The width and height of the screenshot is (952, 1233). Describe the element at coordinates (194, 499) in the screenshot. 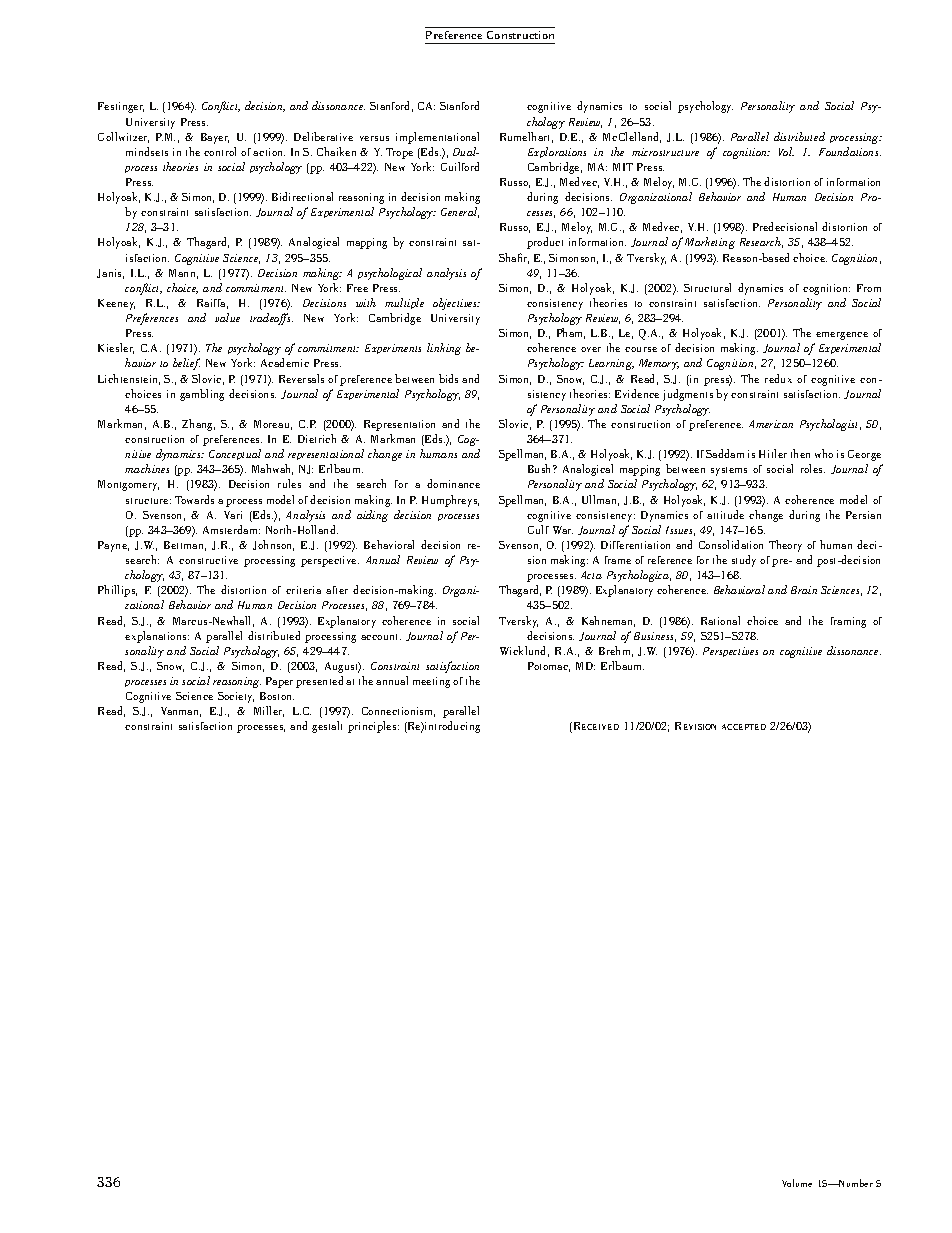

I see `Towards` at that location.
